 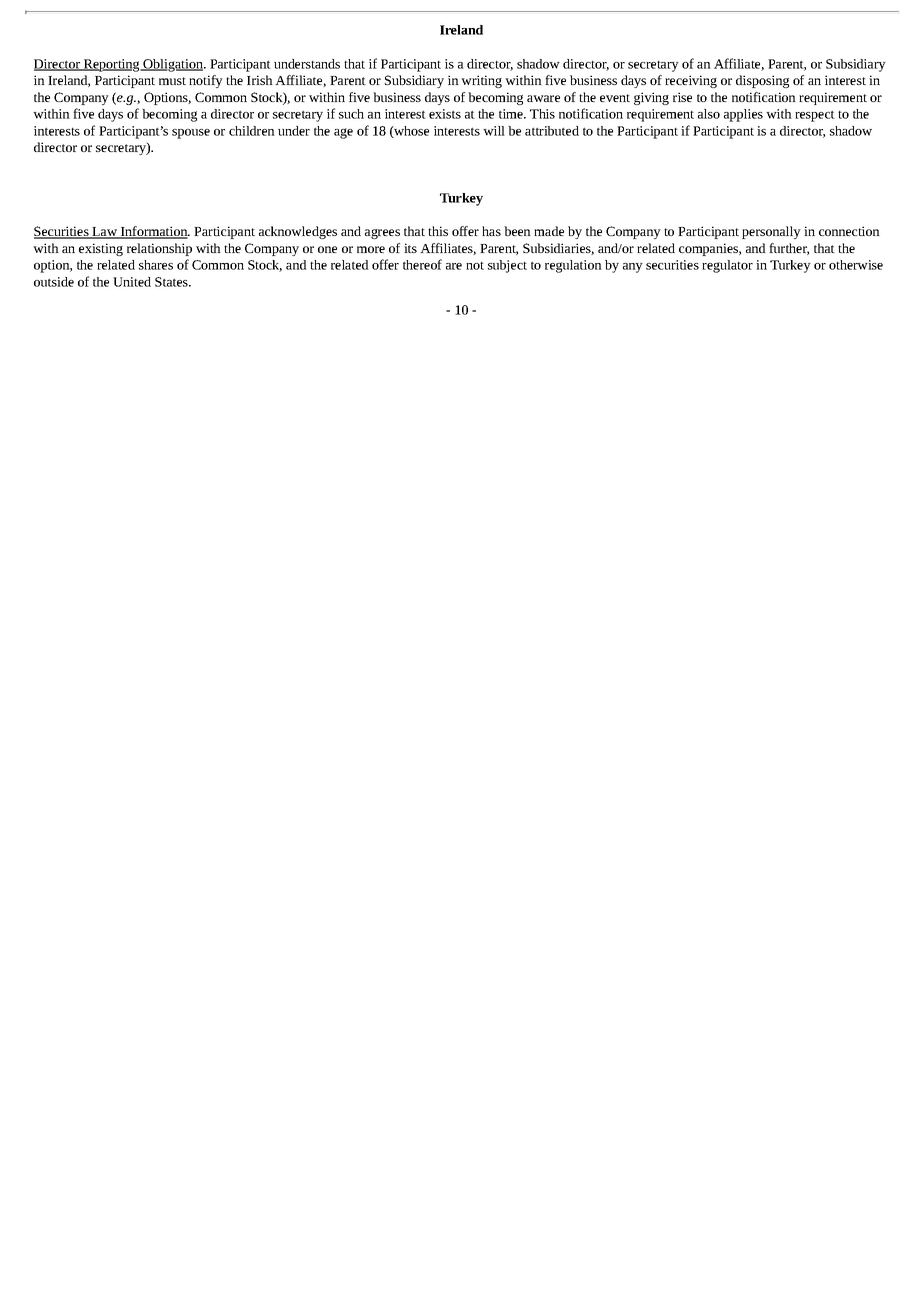 What do you see at coordinates (173, 65) in the image?
I see `Obligation` at bounding box center [173, 65].
